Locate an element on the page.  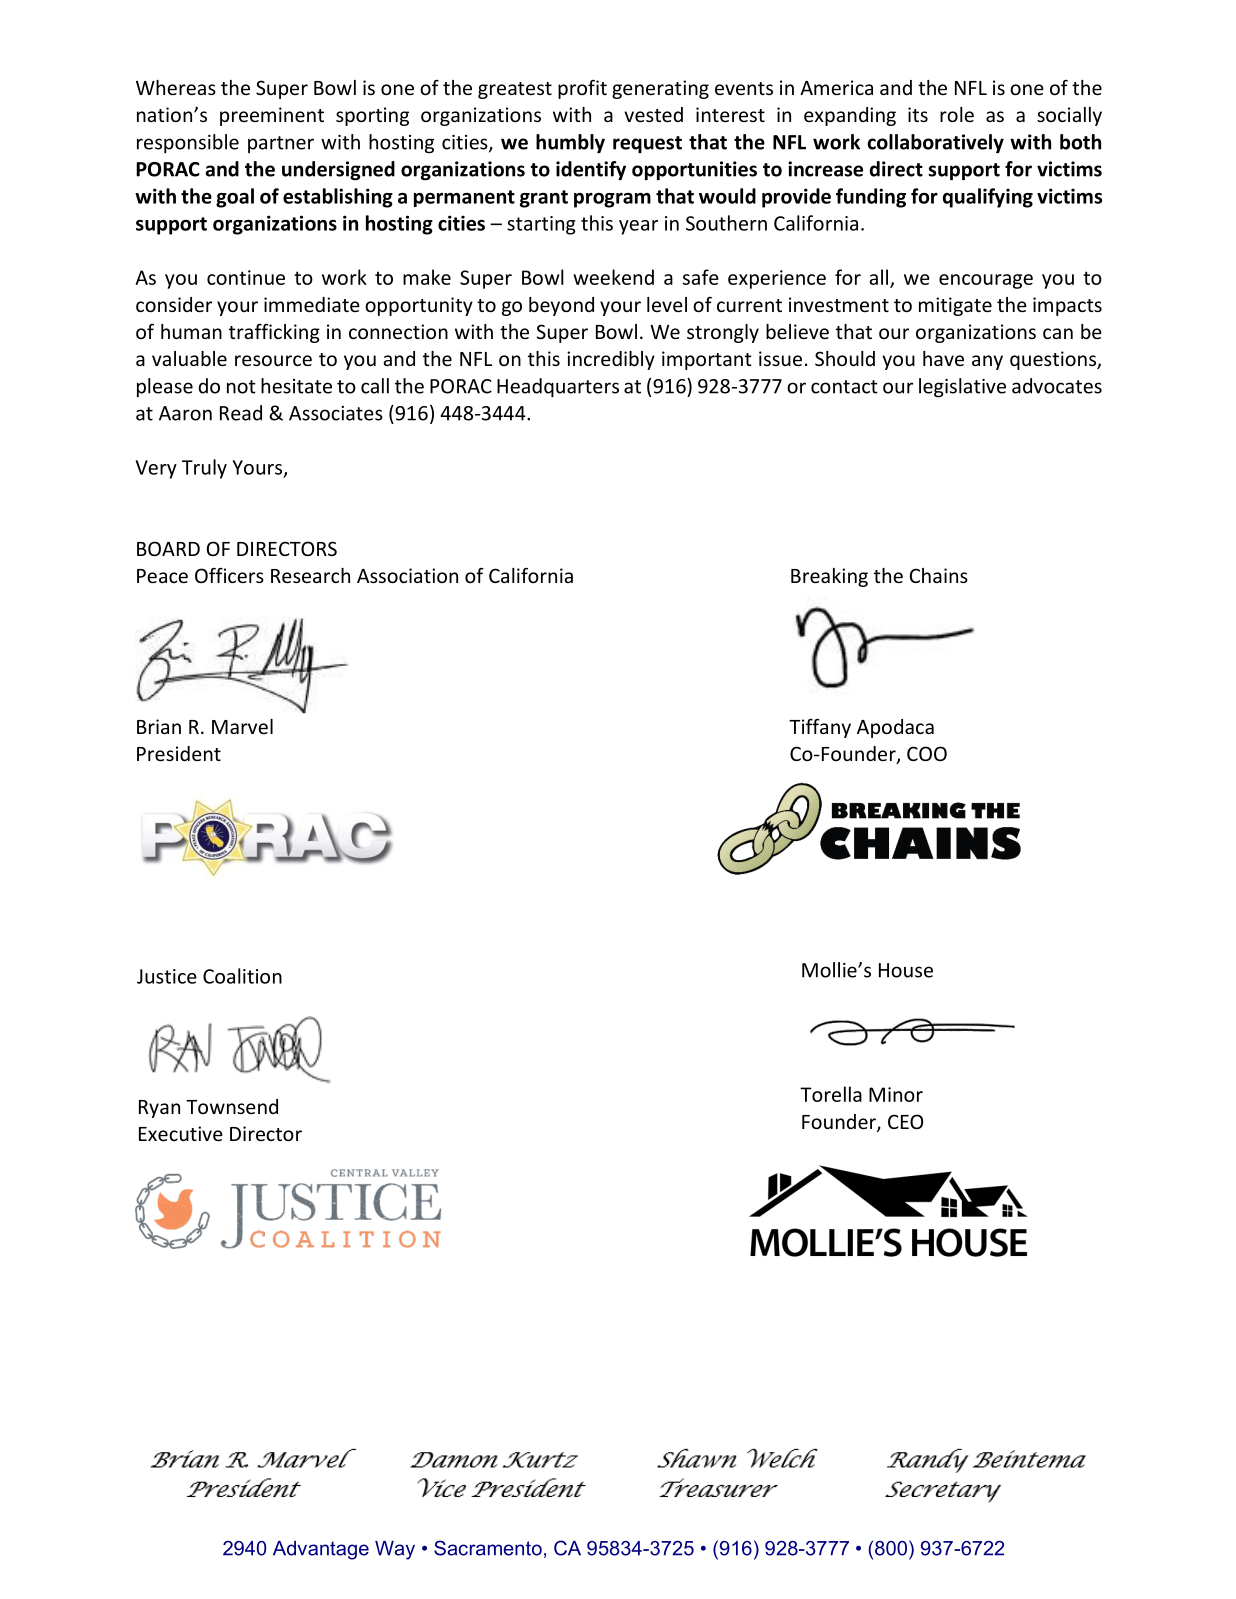
Tiffany is located at coordinates (820, 728).
